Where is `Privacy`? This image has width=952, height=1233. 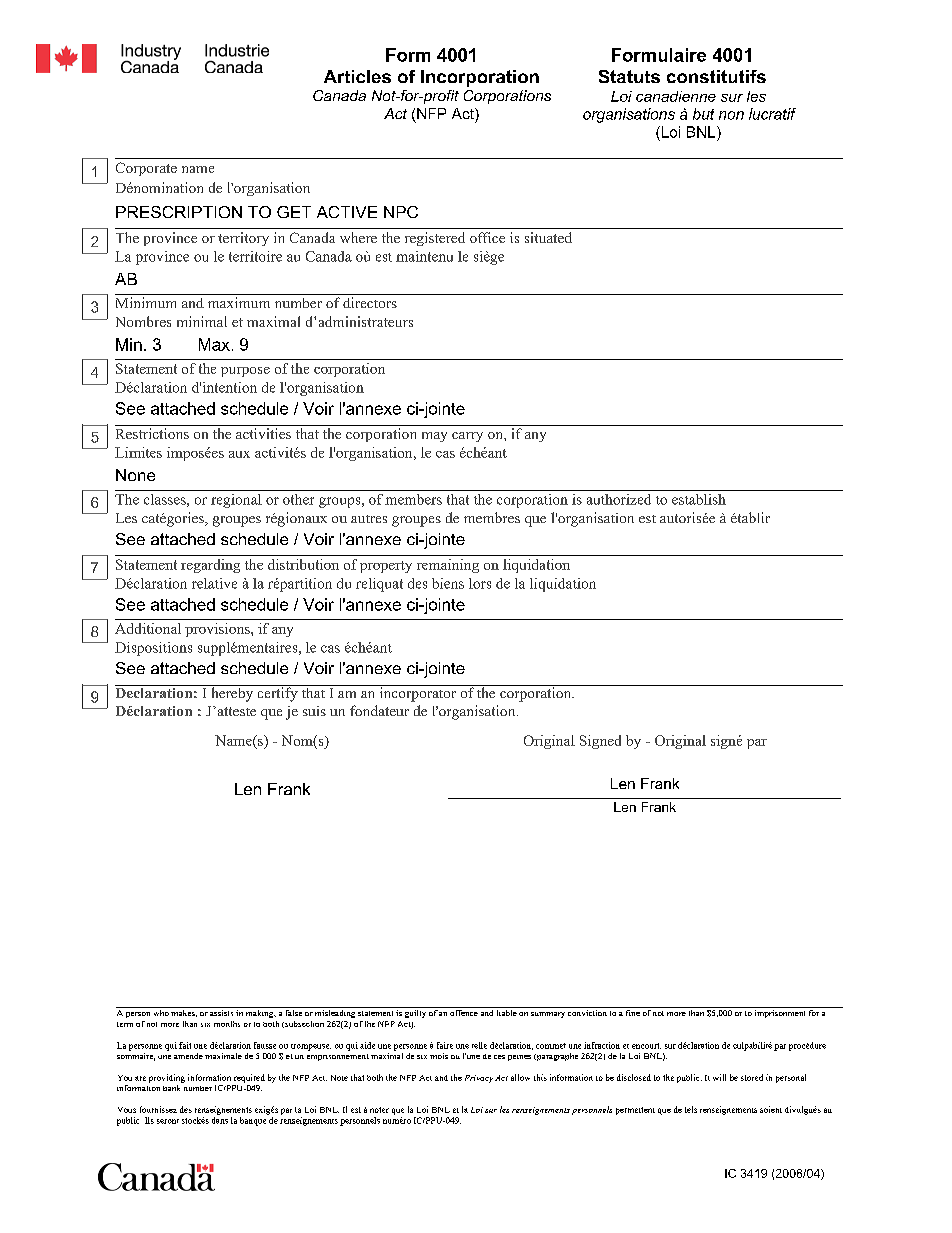 Privacy is located at coordinates (479, 1079).
